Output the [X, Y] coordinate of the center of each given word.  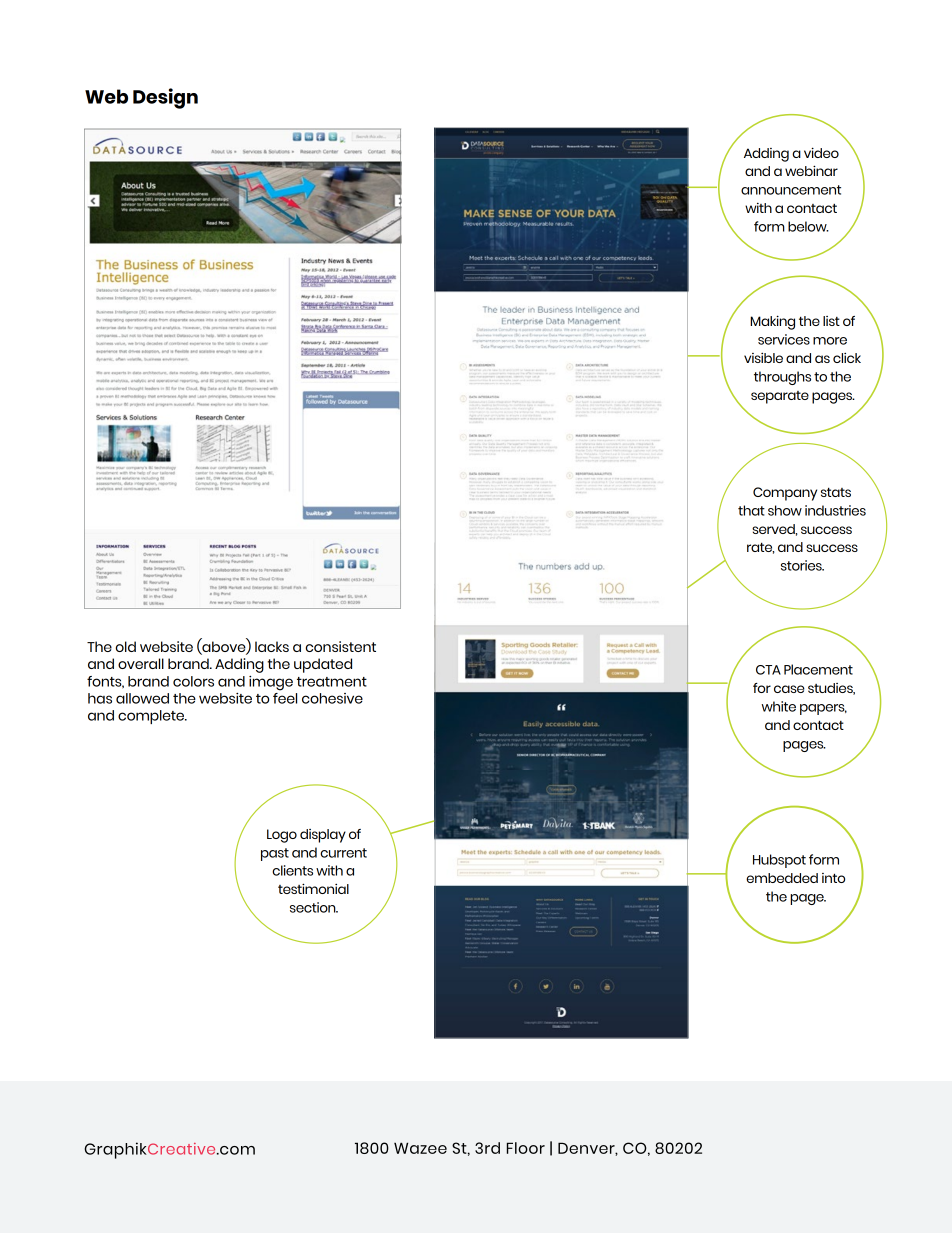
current [343, 853]
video [821, 152]
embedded [782, 878]
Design [165, 98]
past [275, 854]
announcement [791, 190]
